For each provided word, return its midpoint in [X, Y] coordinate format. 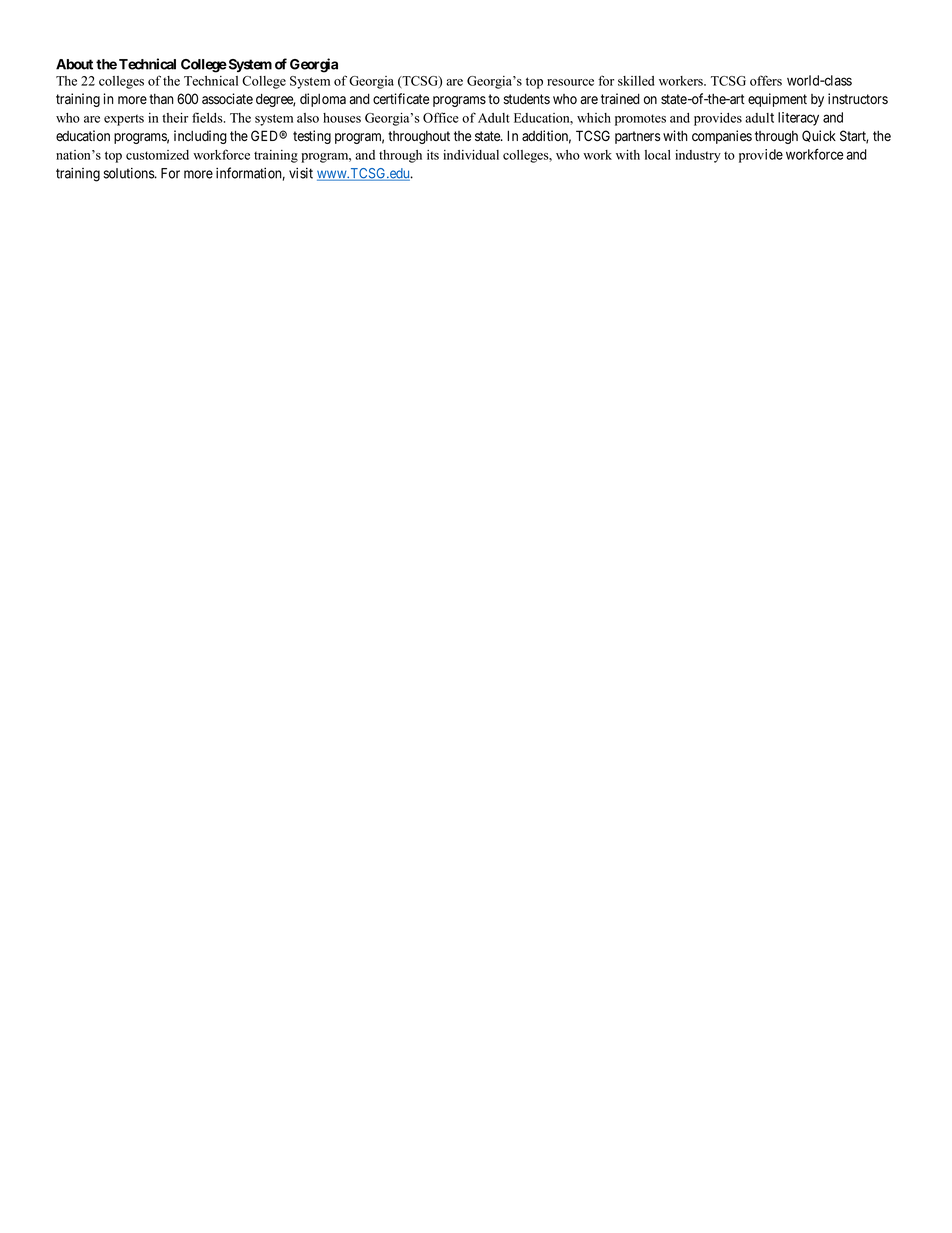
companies [722, 137]
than [161, 99]
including [200, 137]
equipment [777, 100]
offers [766, 80]
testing [312, 137]
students [526, 99]
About [74, 64]
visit [301, 173]
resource [570, 82]
